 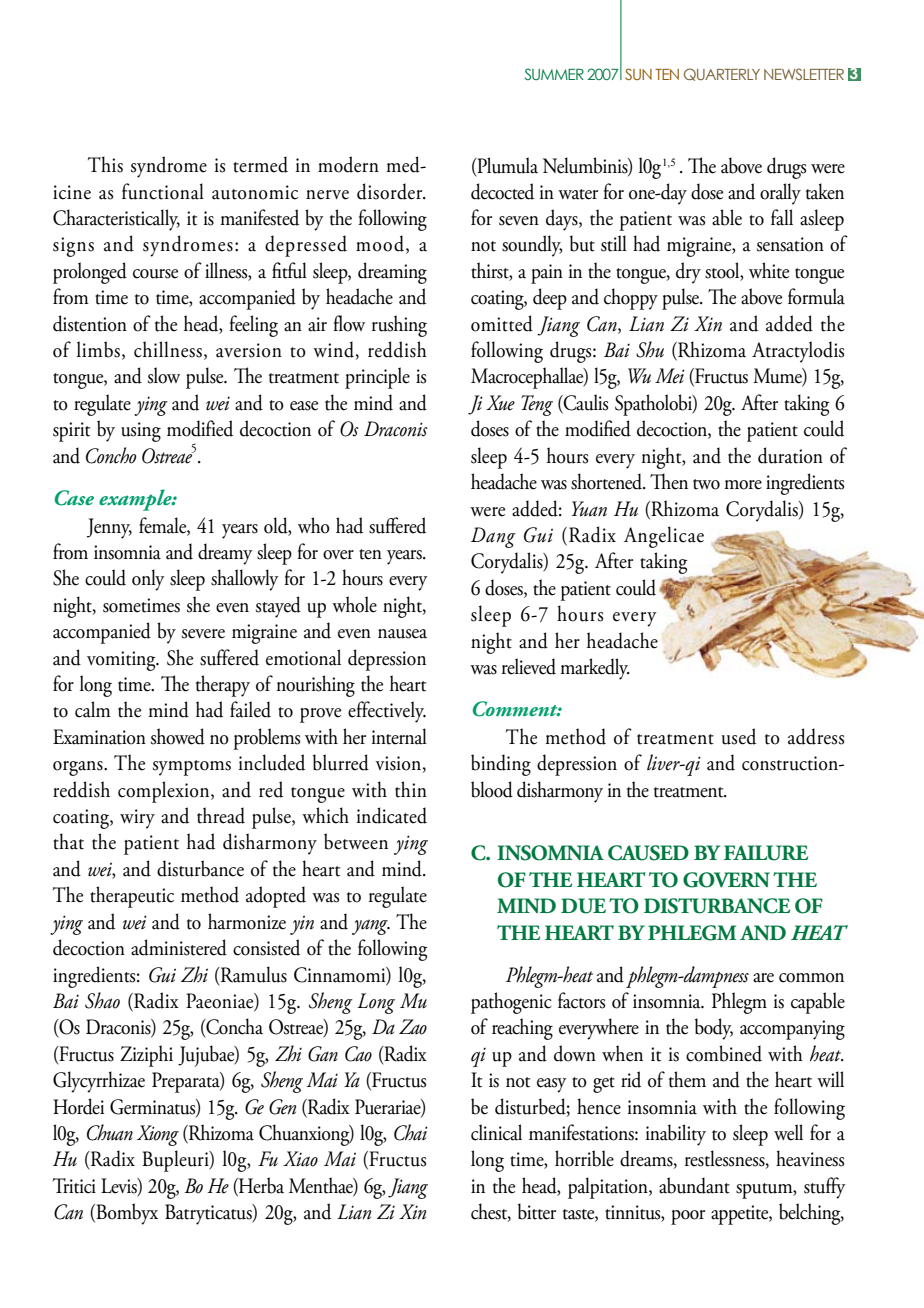 What do you see at coordinates (141, 432) in the screenshot?
I see `using` at bounding box center [141, 432].
